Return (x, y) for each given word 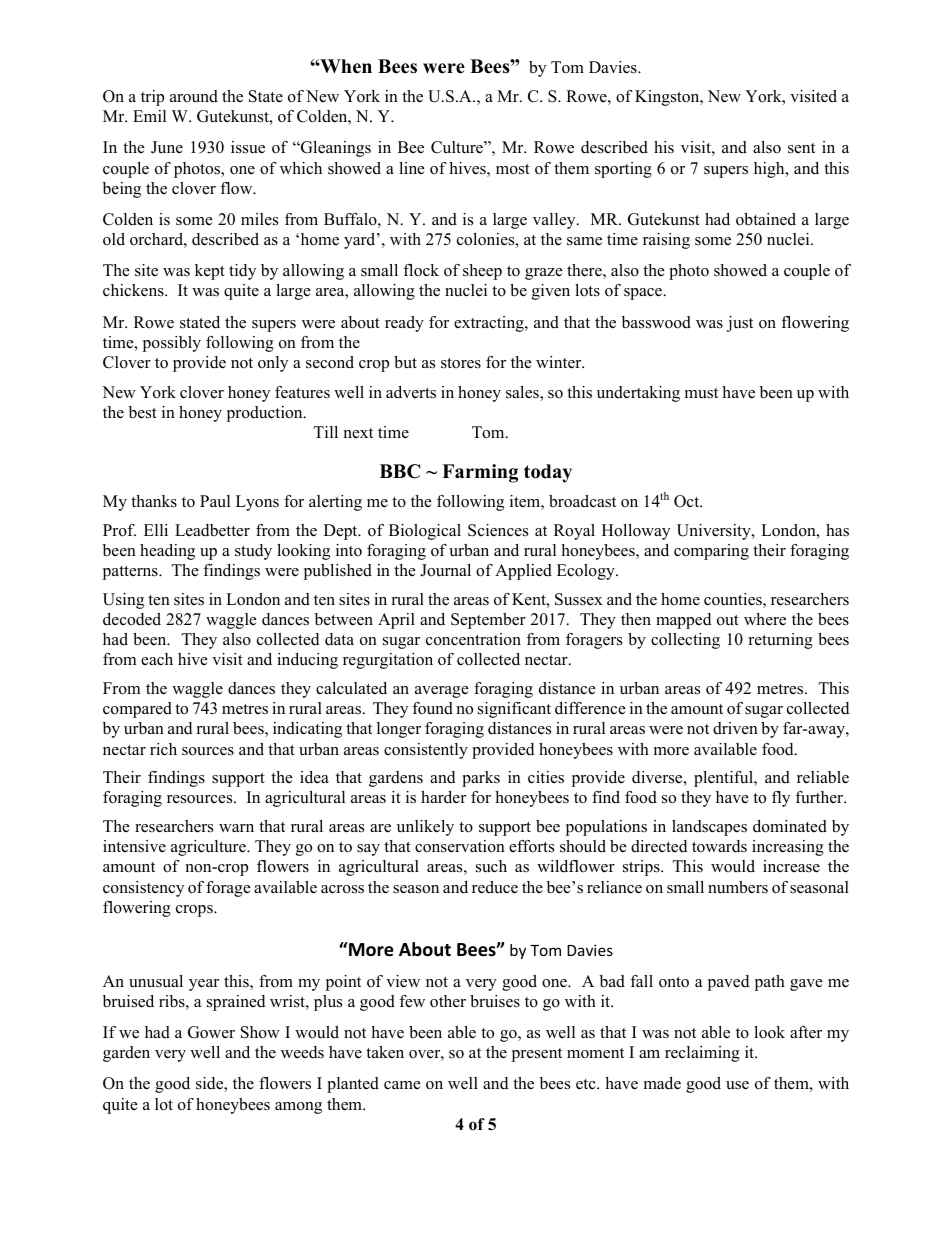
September (488, 621)
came (402, 1085)
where (765, 619)
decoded (132, 619)
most (513, 169)
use (737, 1085)
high (770, 170)
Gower (211, 1032)
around (194, 96)
